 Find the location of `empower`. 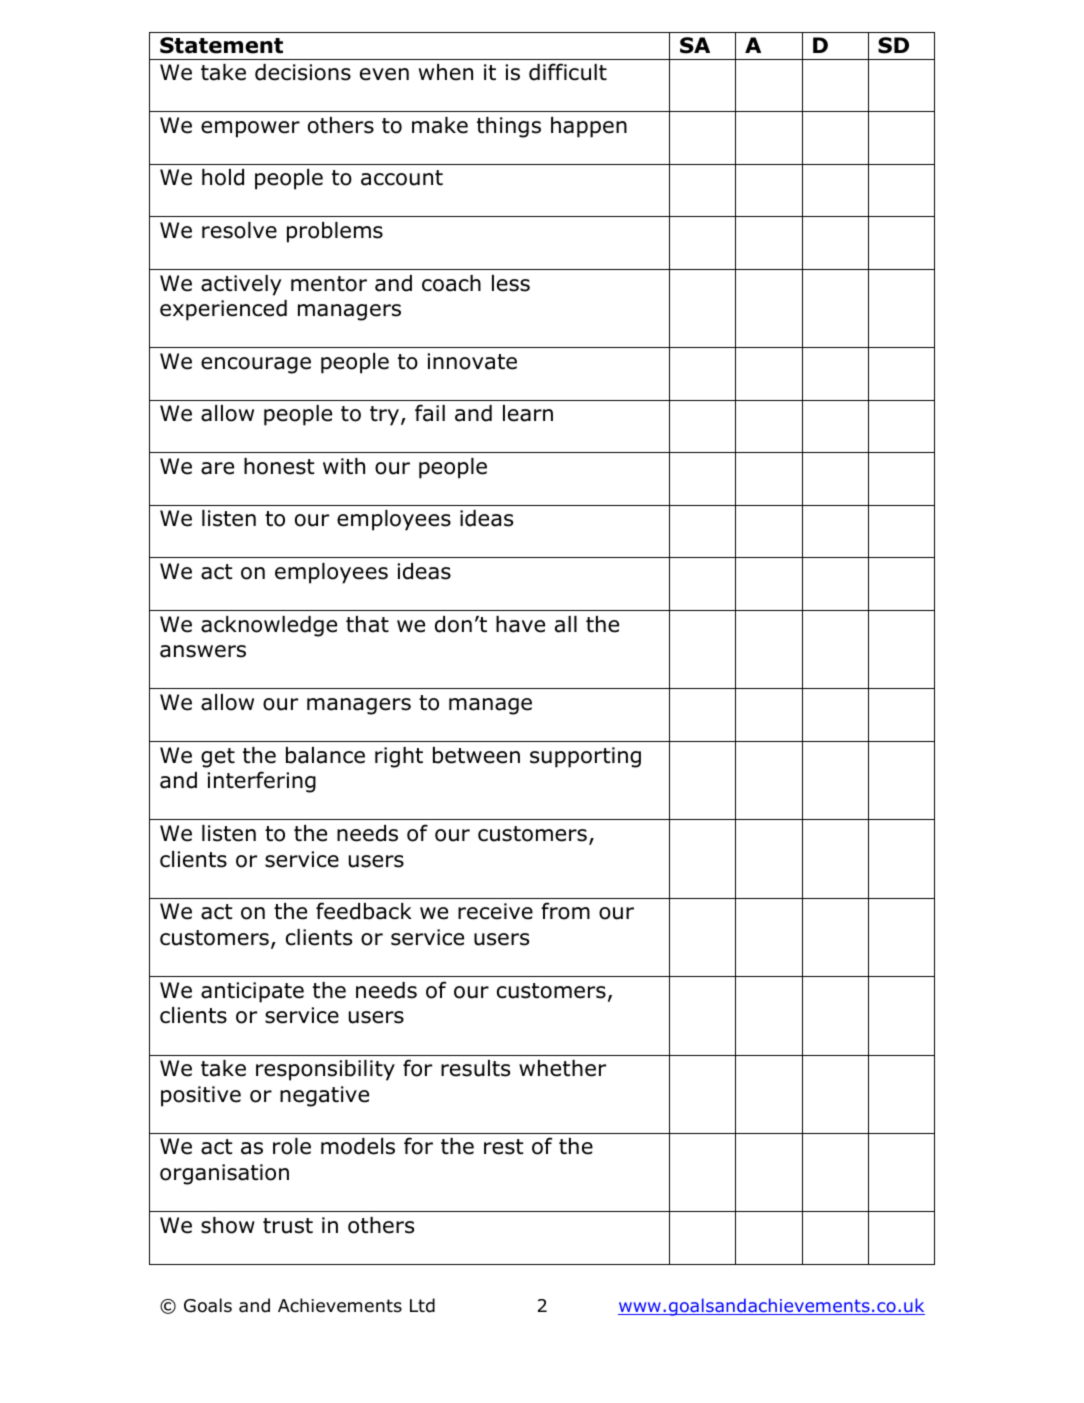

empower is located at coordinates (250, 129).
